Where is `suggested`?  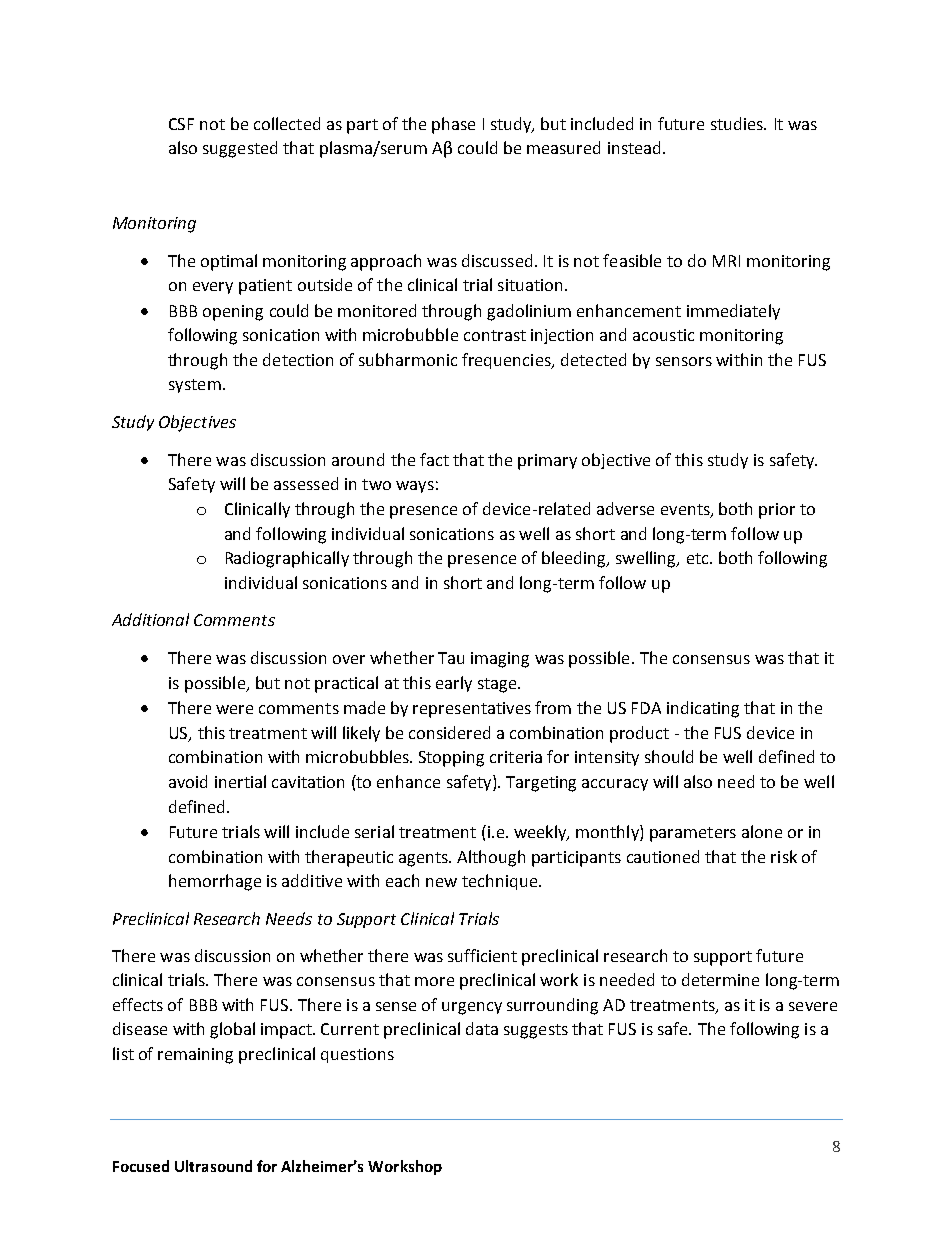 suggested is located at coordinates (240, 149).
